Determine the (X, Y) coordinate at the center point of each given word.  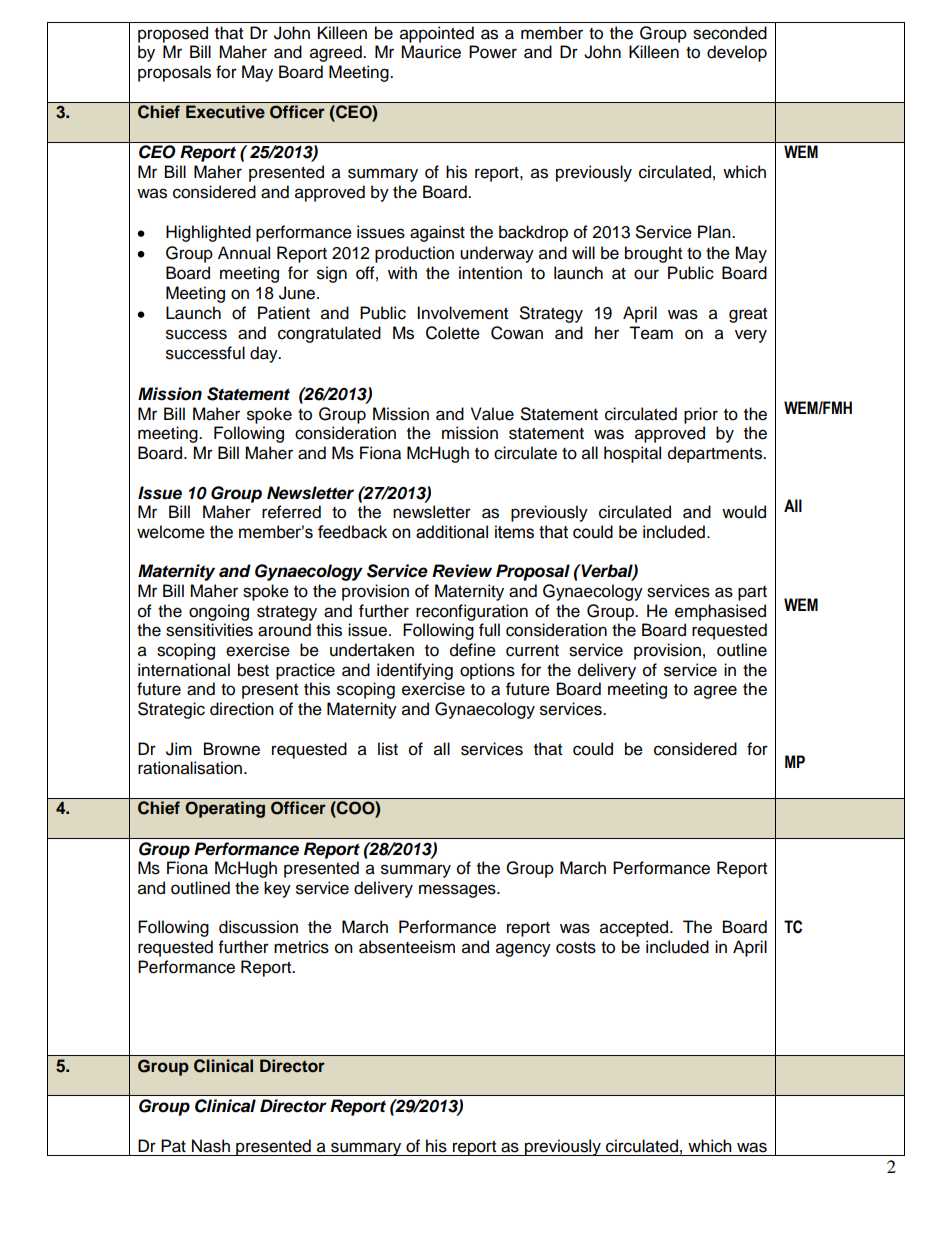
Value (492, 414)
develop (737, 53)
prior (701, 415)
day (265, 354)
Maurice (431, 52)
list (388, 749)
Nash (211, 1146)
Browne (232, 749)
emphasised (720, 612)
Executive (225, 112)
